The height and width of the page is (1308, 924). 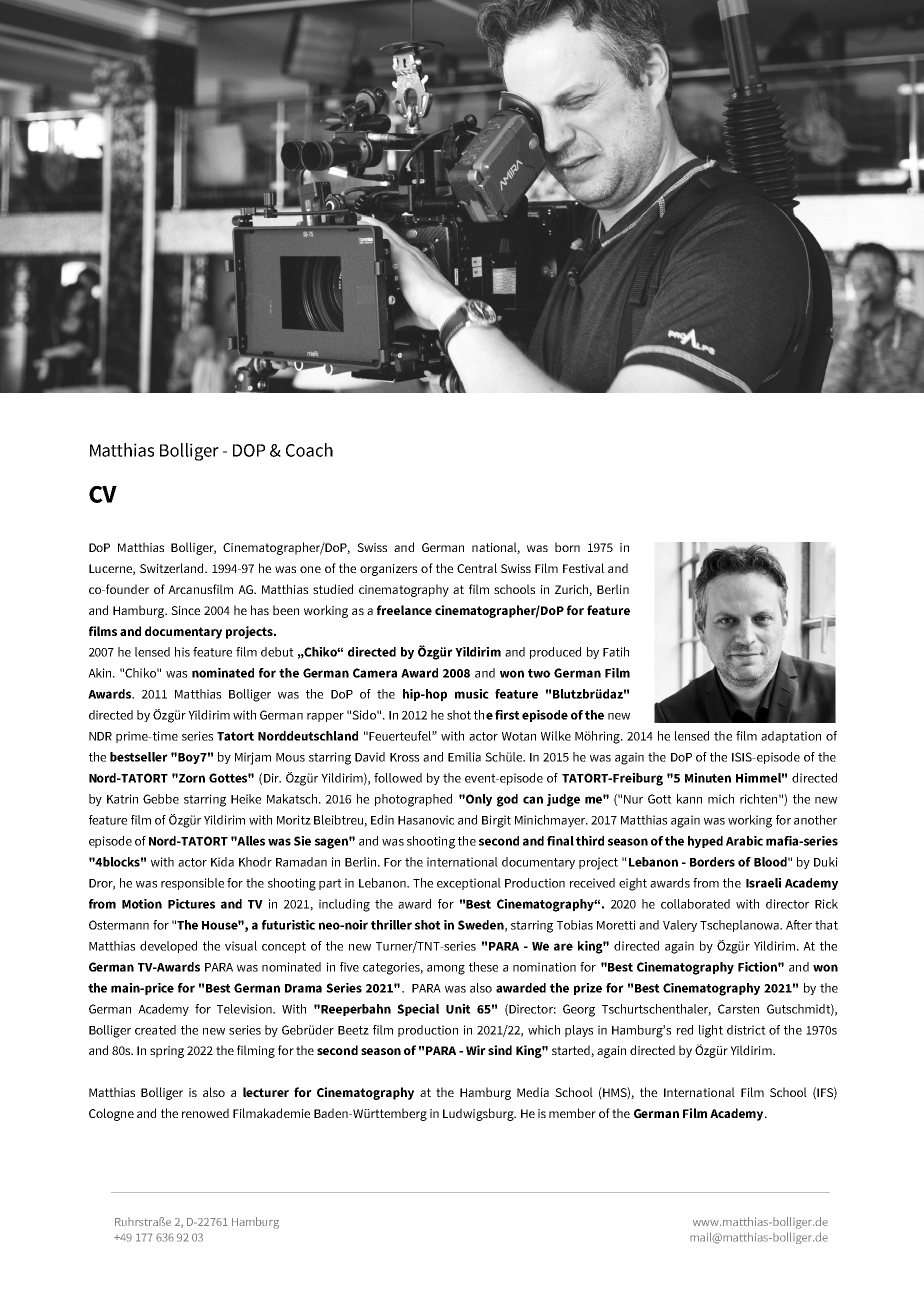 What do you see at coordinates (122, 799) in the page?
I see `Katrin` at bounding box center [122, 799].
